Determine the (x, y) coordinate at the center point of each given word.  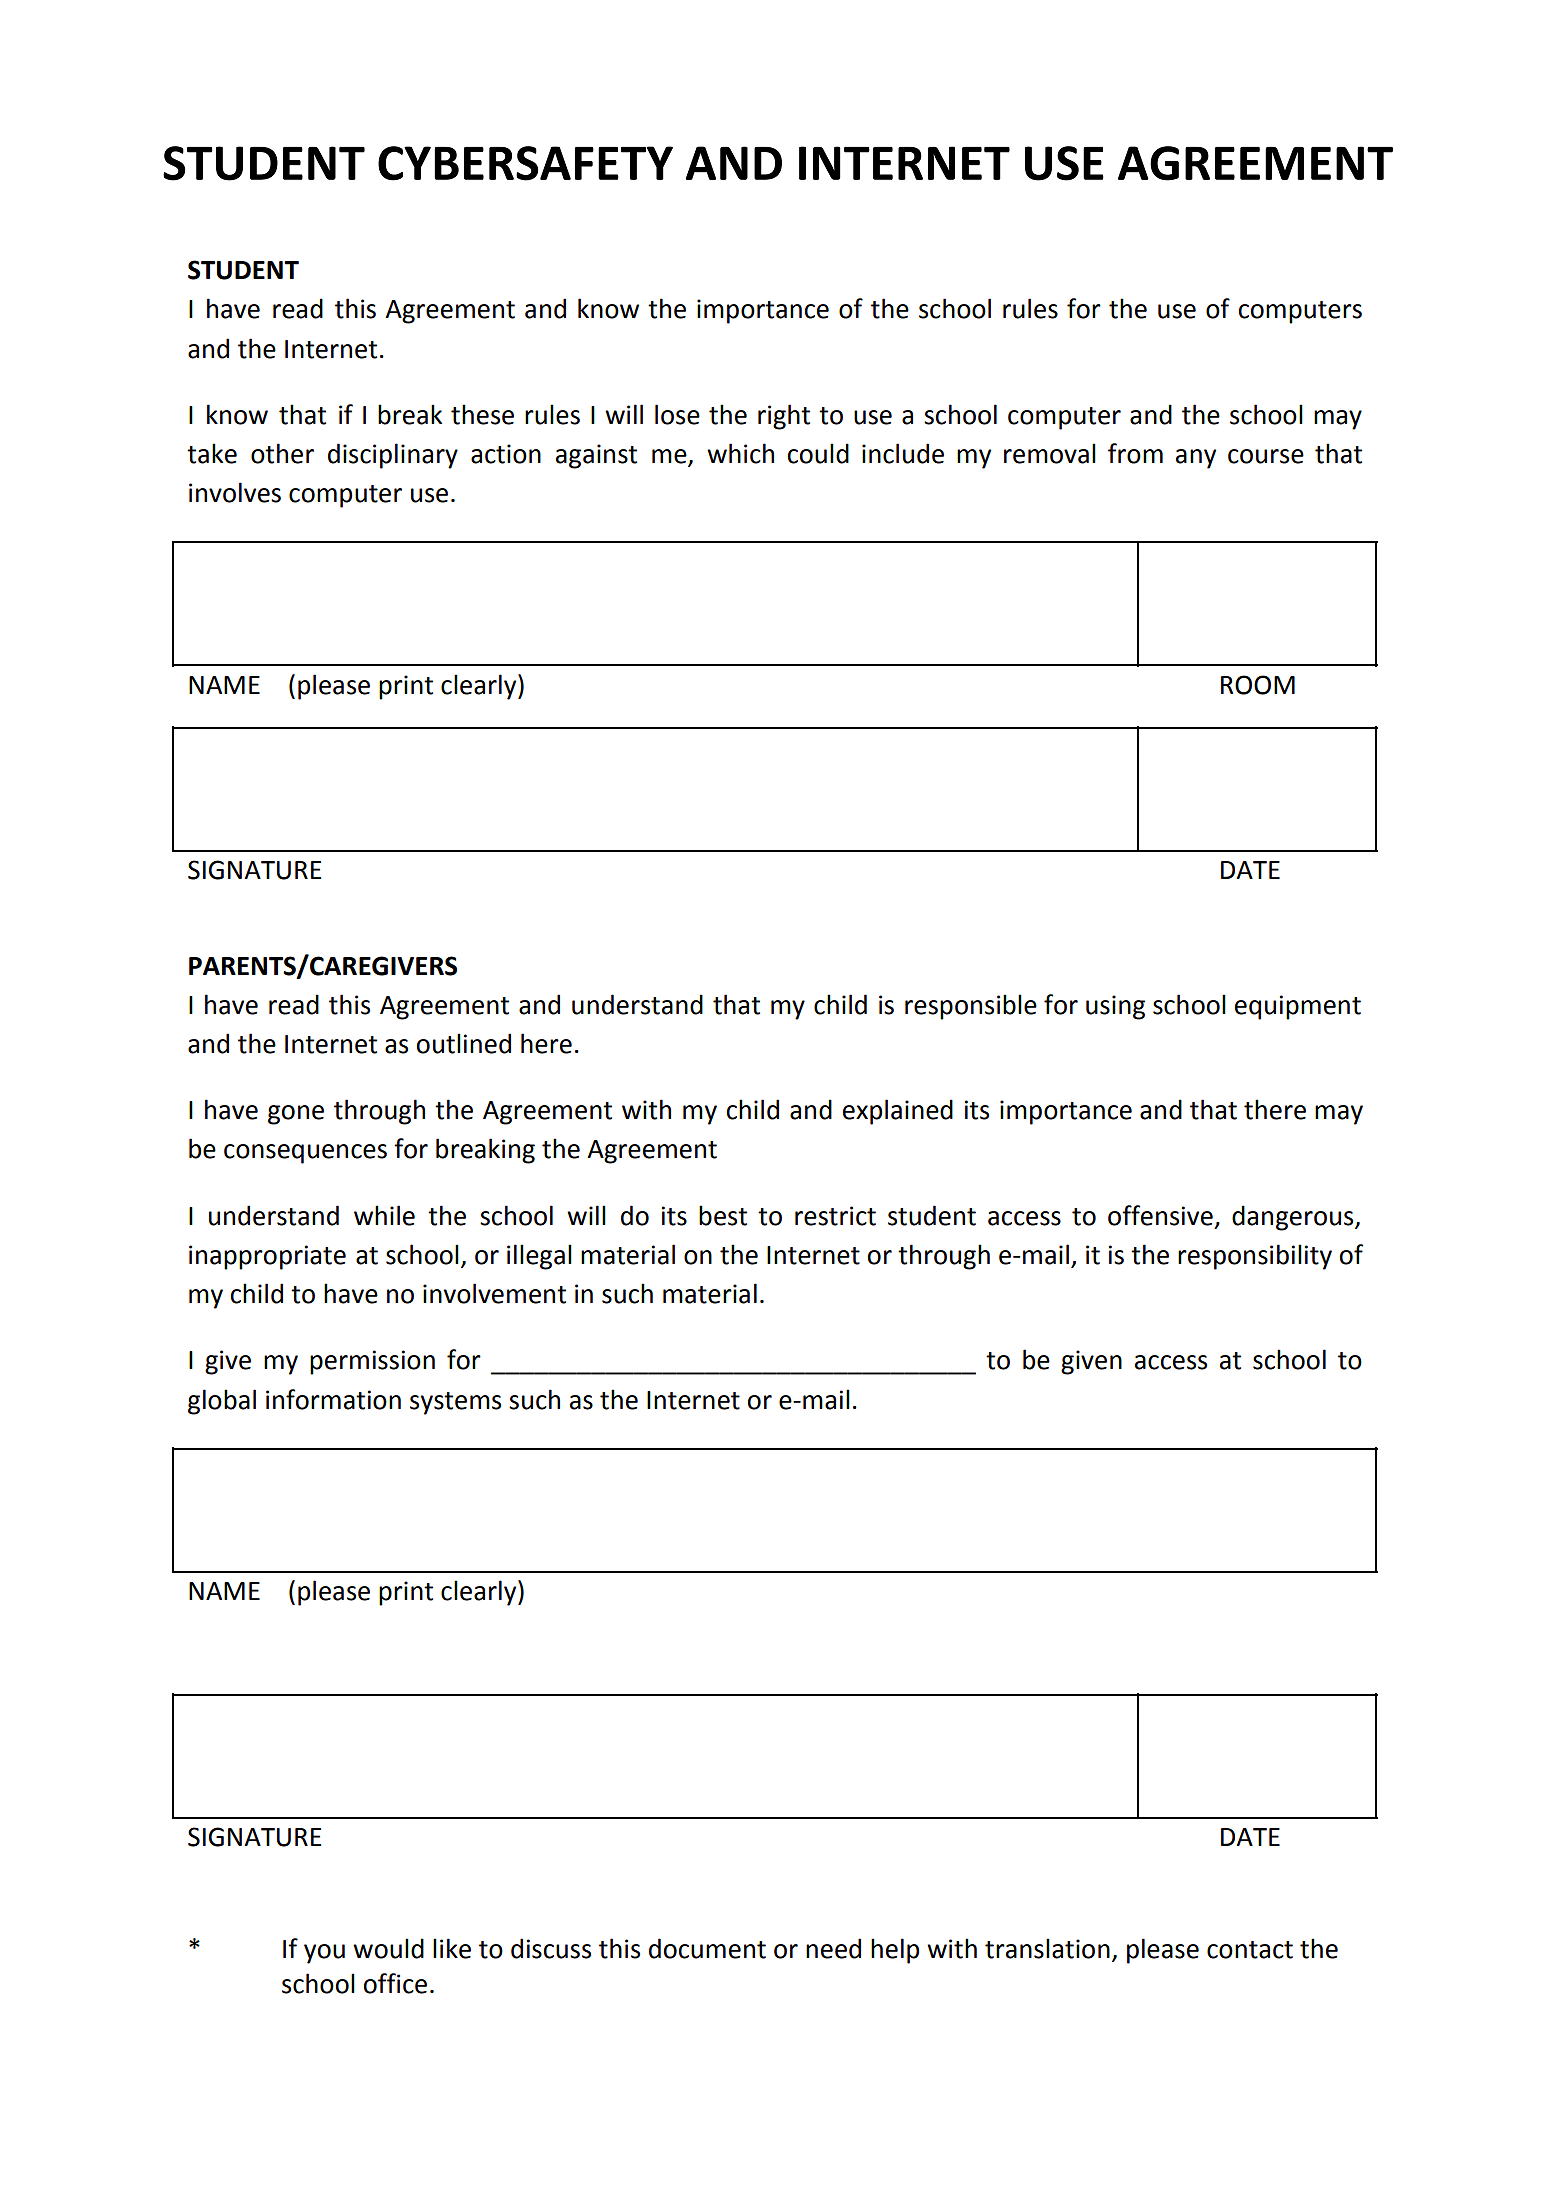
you (324, 1954)
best (723, 1215)
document (707, 1948)
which (740, 453)
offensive (1160, 1215)
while (384, 1215)
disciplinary (393, 456)
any (1196, 459)
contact (1250, 1950)
